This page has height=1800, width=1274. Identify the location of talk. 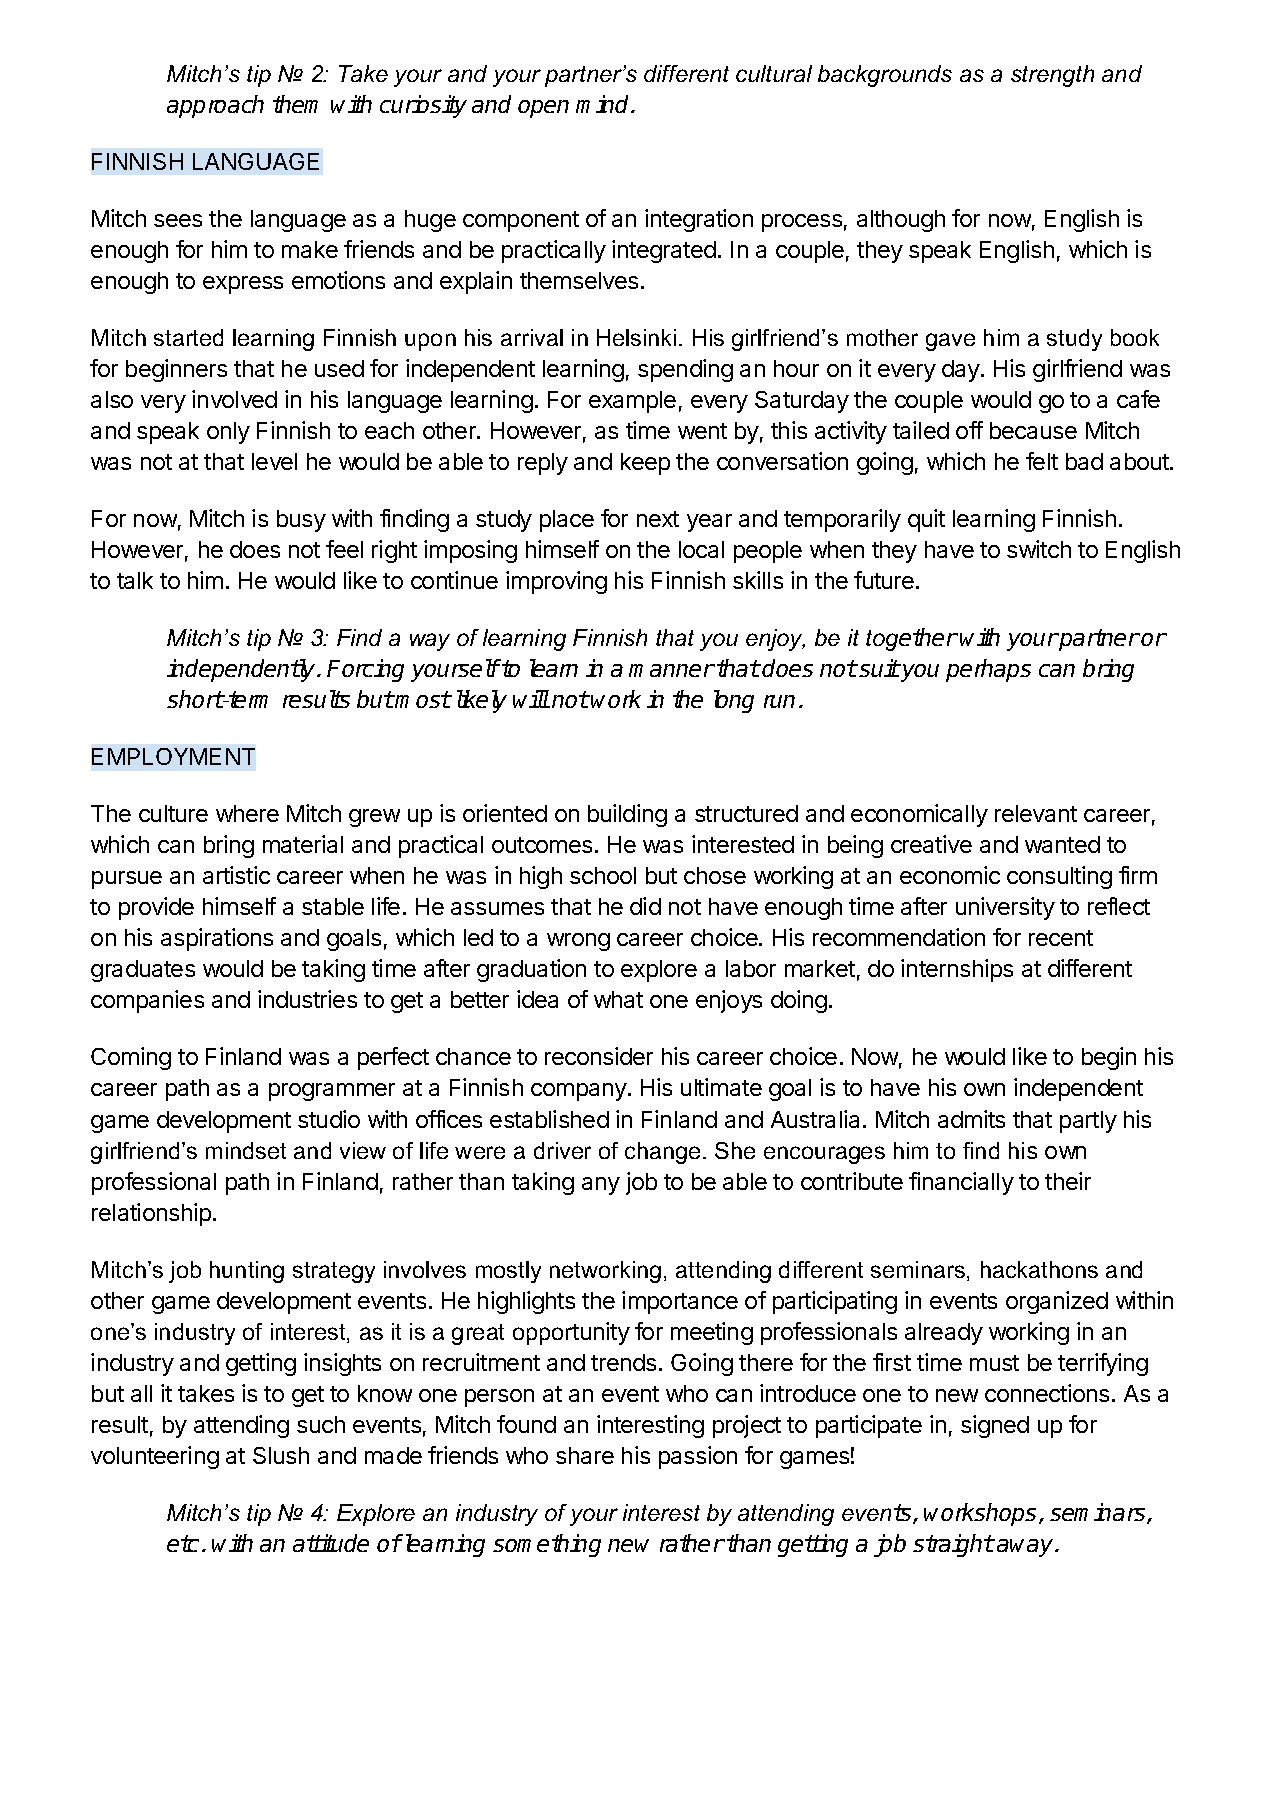
(135, 580).
